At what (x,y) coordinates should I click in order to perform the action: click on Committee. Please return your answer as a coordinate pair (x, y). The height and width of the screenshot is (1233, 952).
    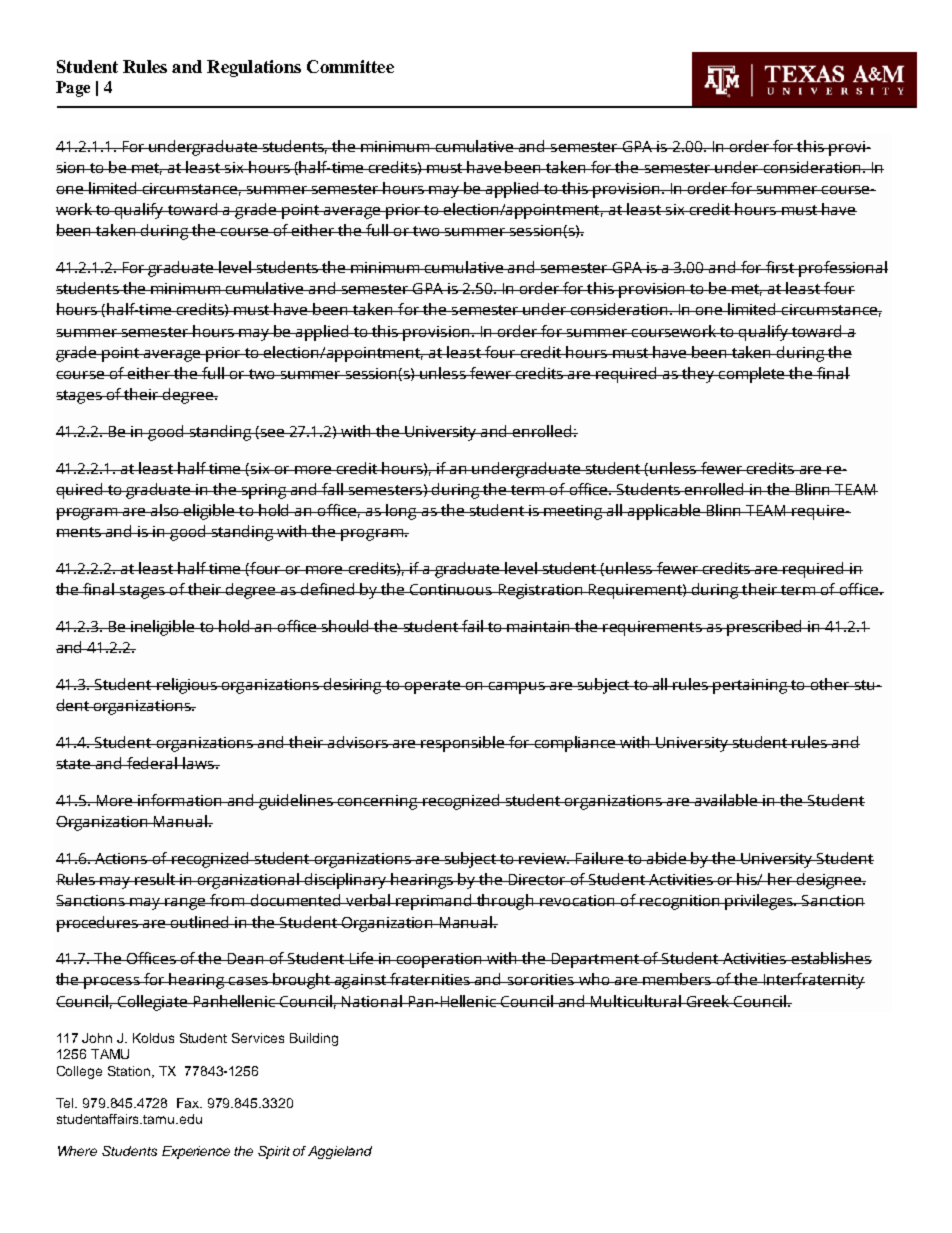
    Looking at the image, I should click on (350, 66).
